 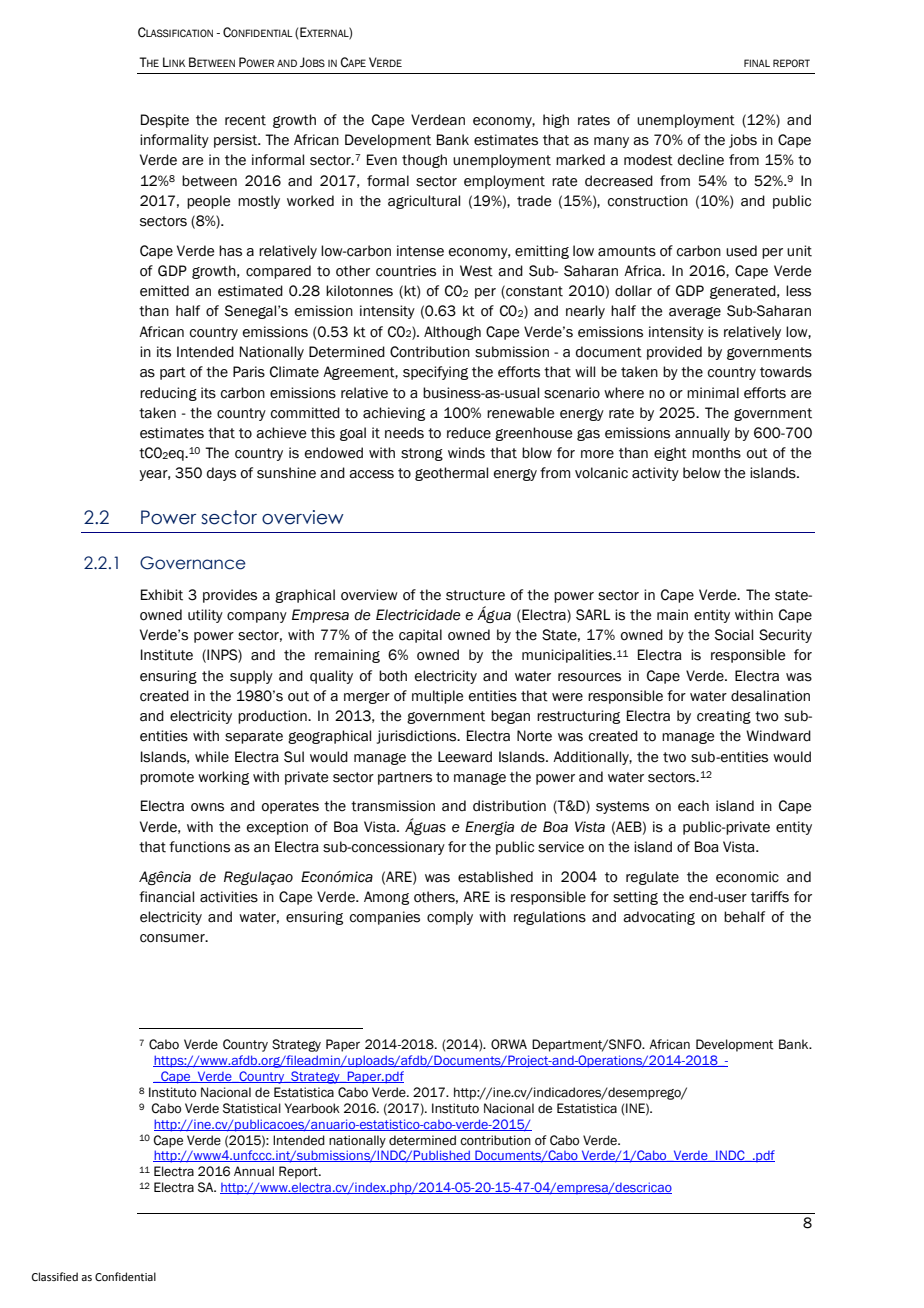 What do you see at coordinates (422, 454) in the page?
I see `strong` at bounding box center [422, 454].
